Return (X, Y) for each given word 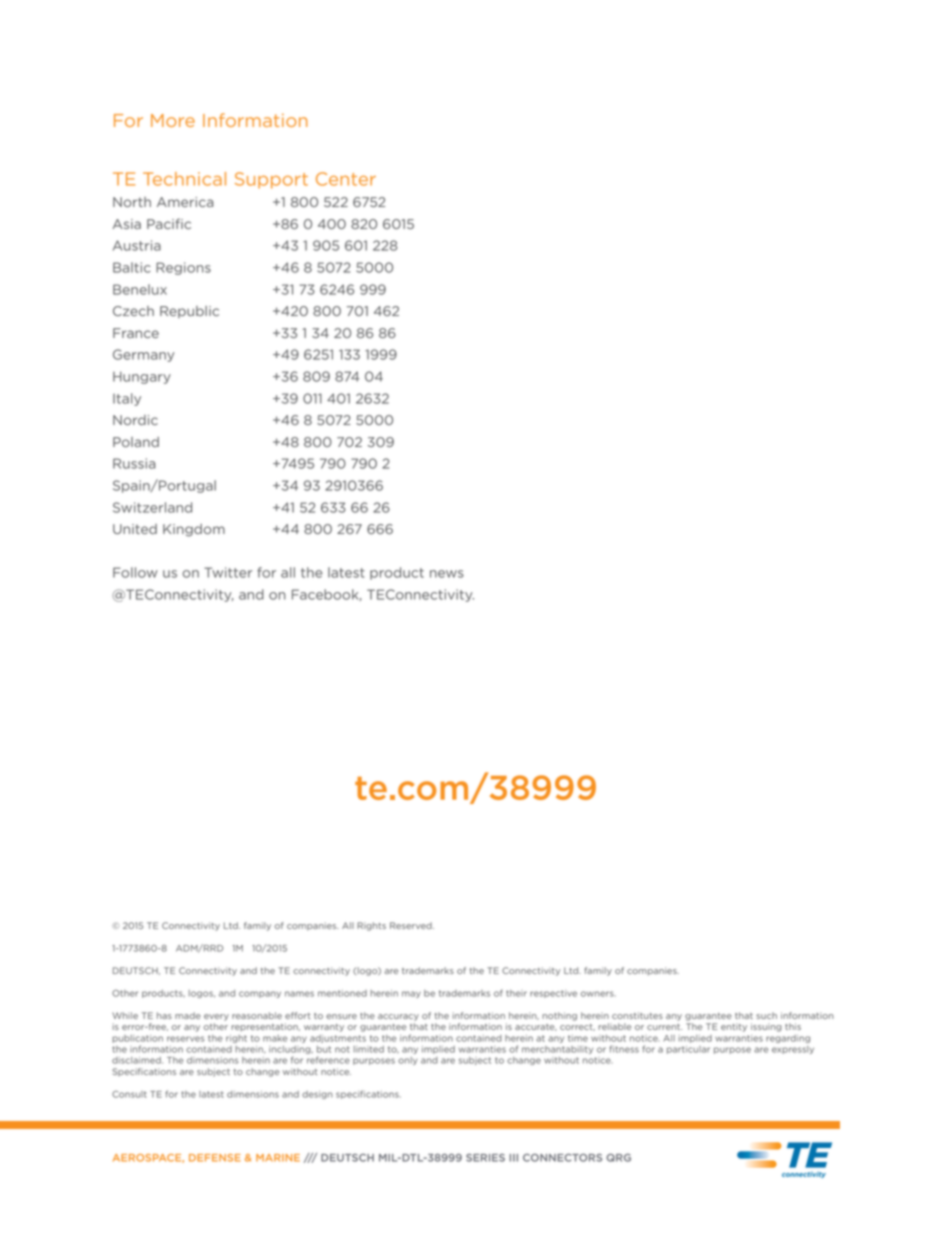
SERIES (485, 1158)
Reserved (412, 925)
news (447, 574)
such (766, 1015)
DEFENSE (215, 1158)
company (260, 994)
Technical (184, 179)
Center (346, 179)
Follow (135, 572)
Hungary (142, 378)
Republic (189, 312)
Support (271, 180)
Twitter (228, 572)
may (411, 994)
